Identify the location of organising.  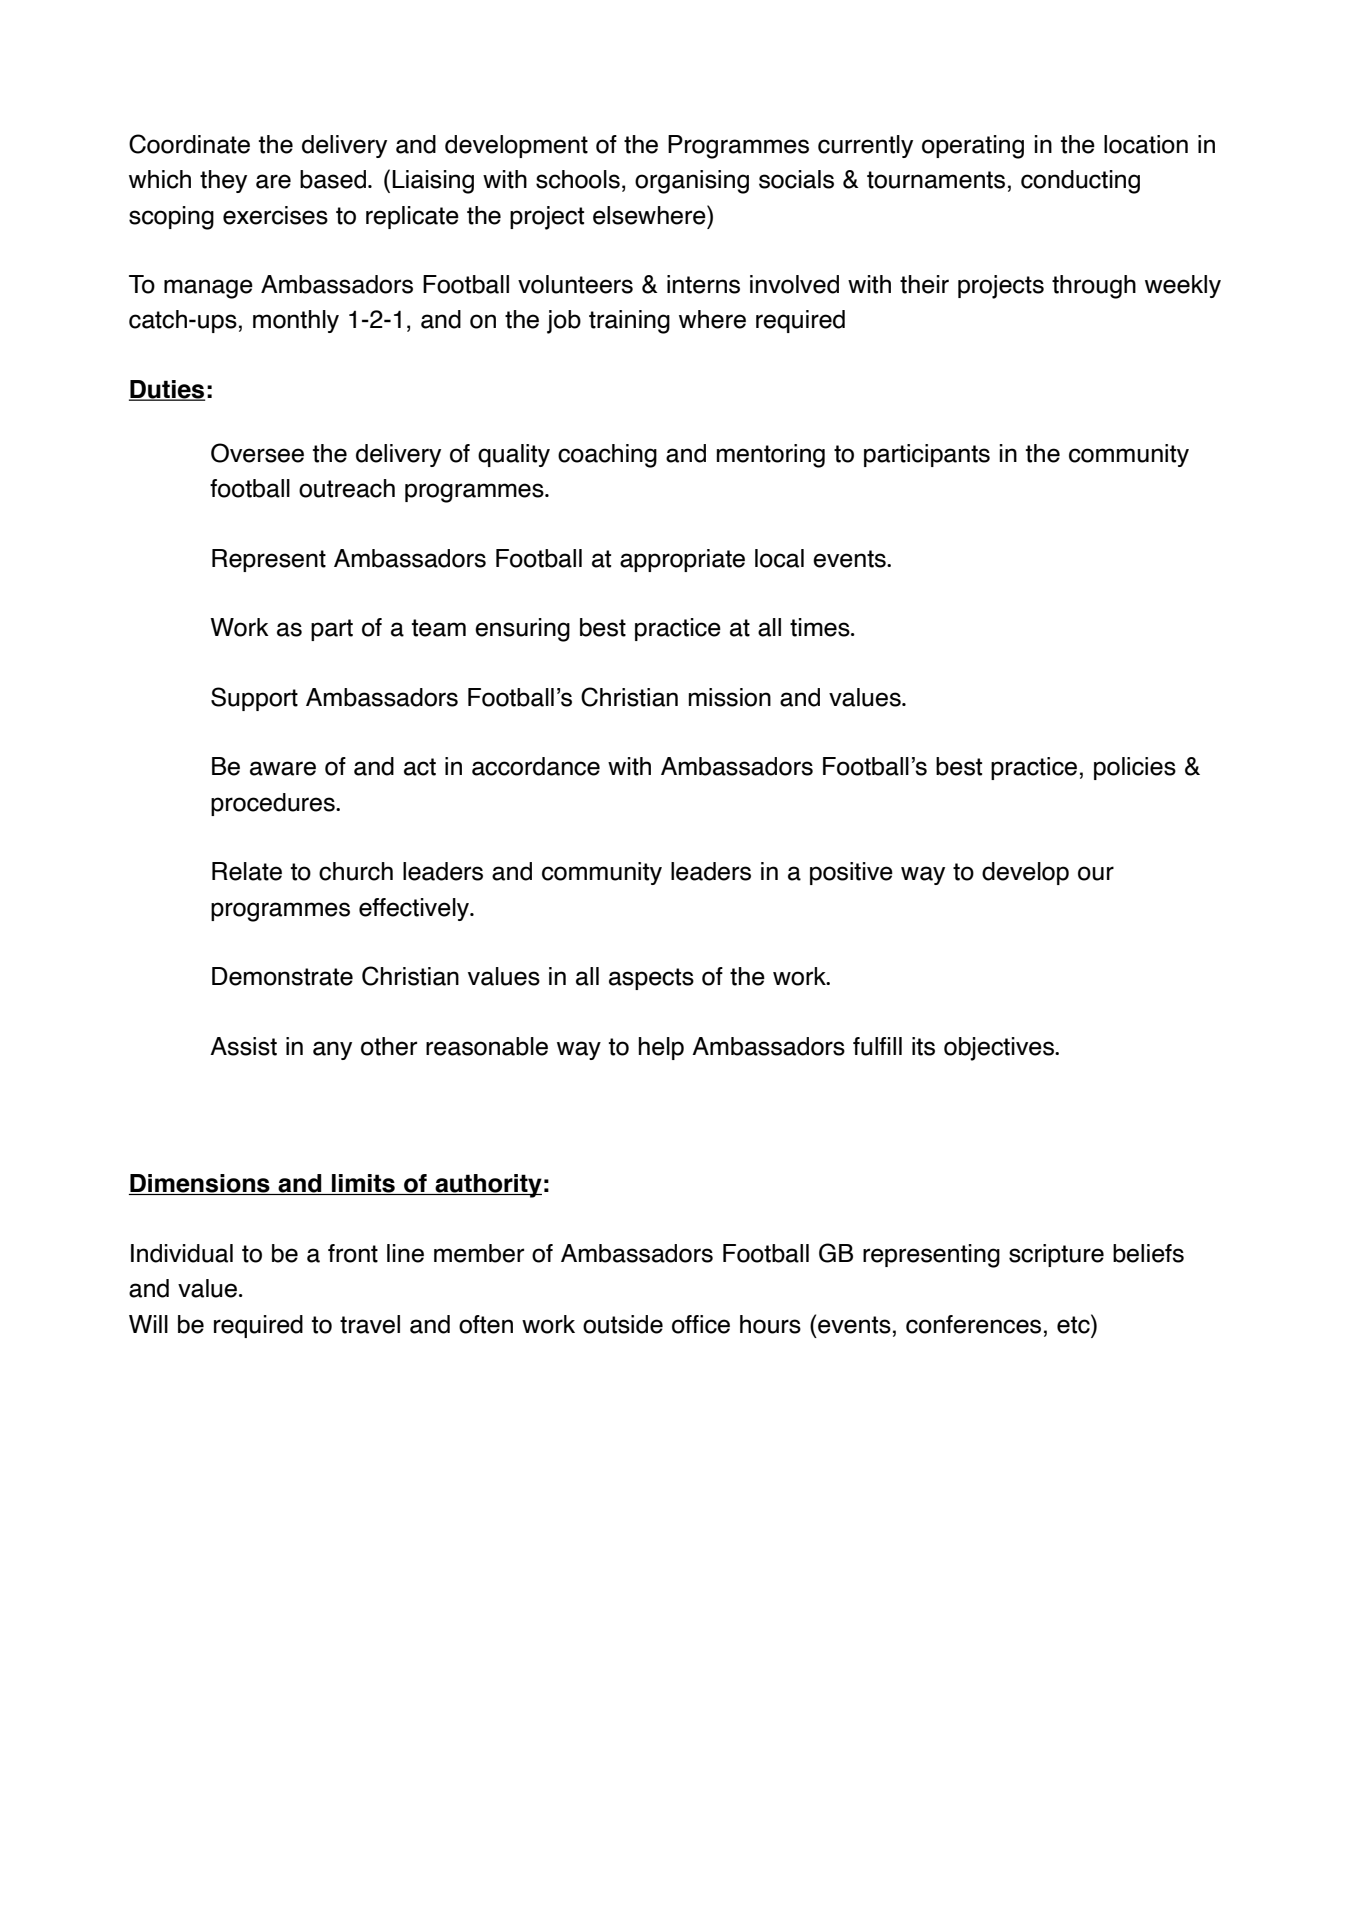
(692, 182).
